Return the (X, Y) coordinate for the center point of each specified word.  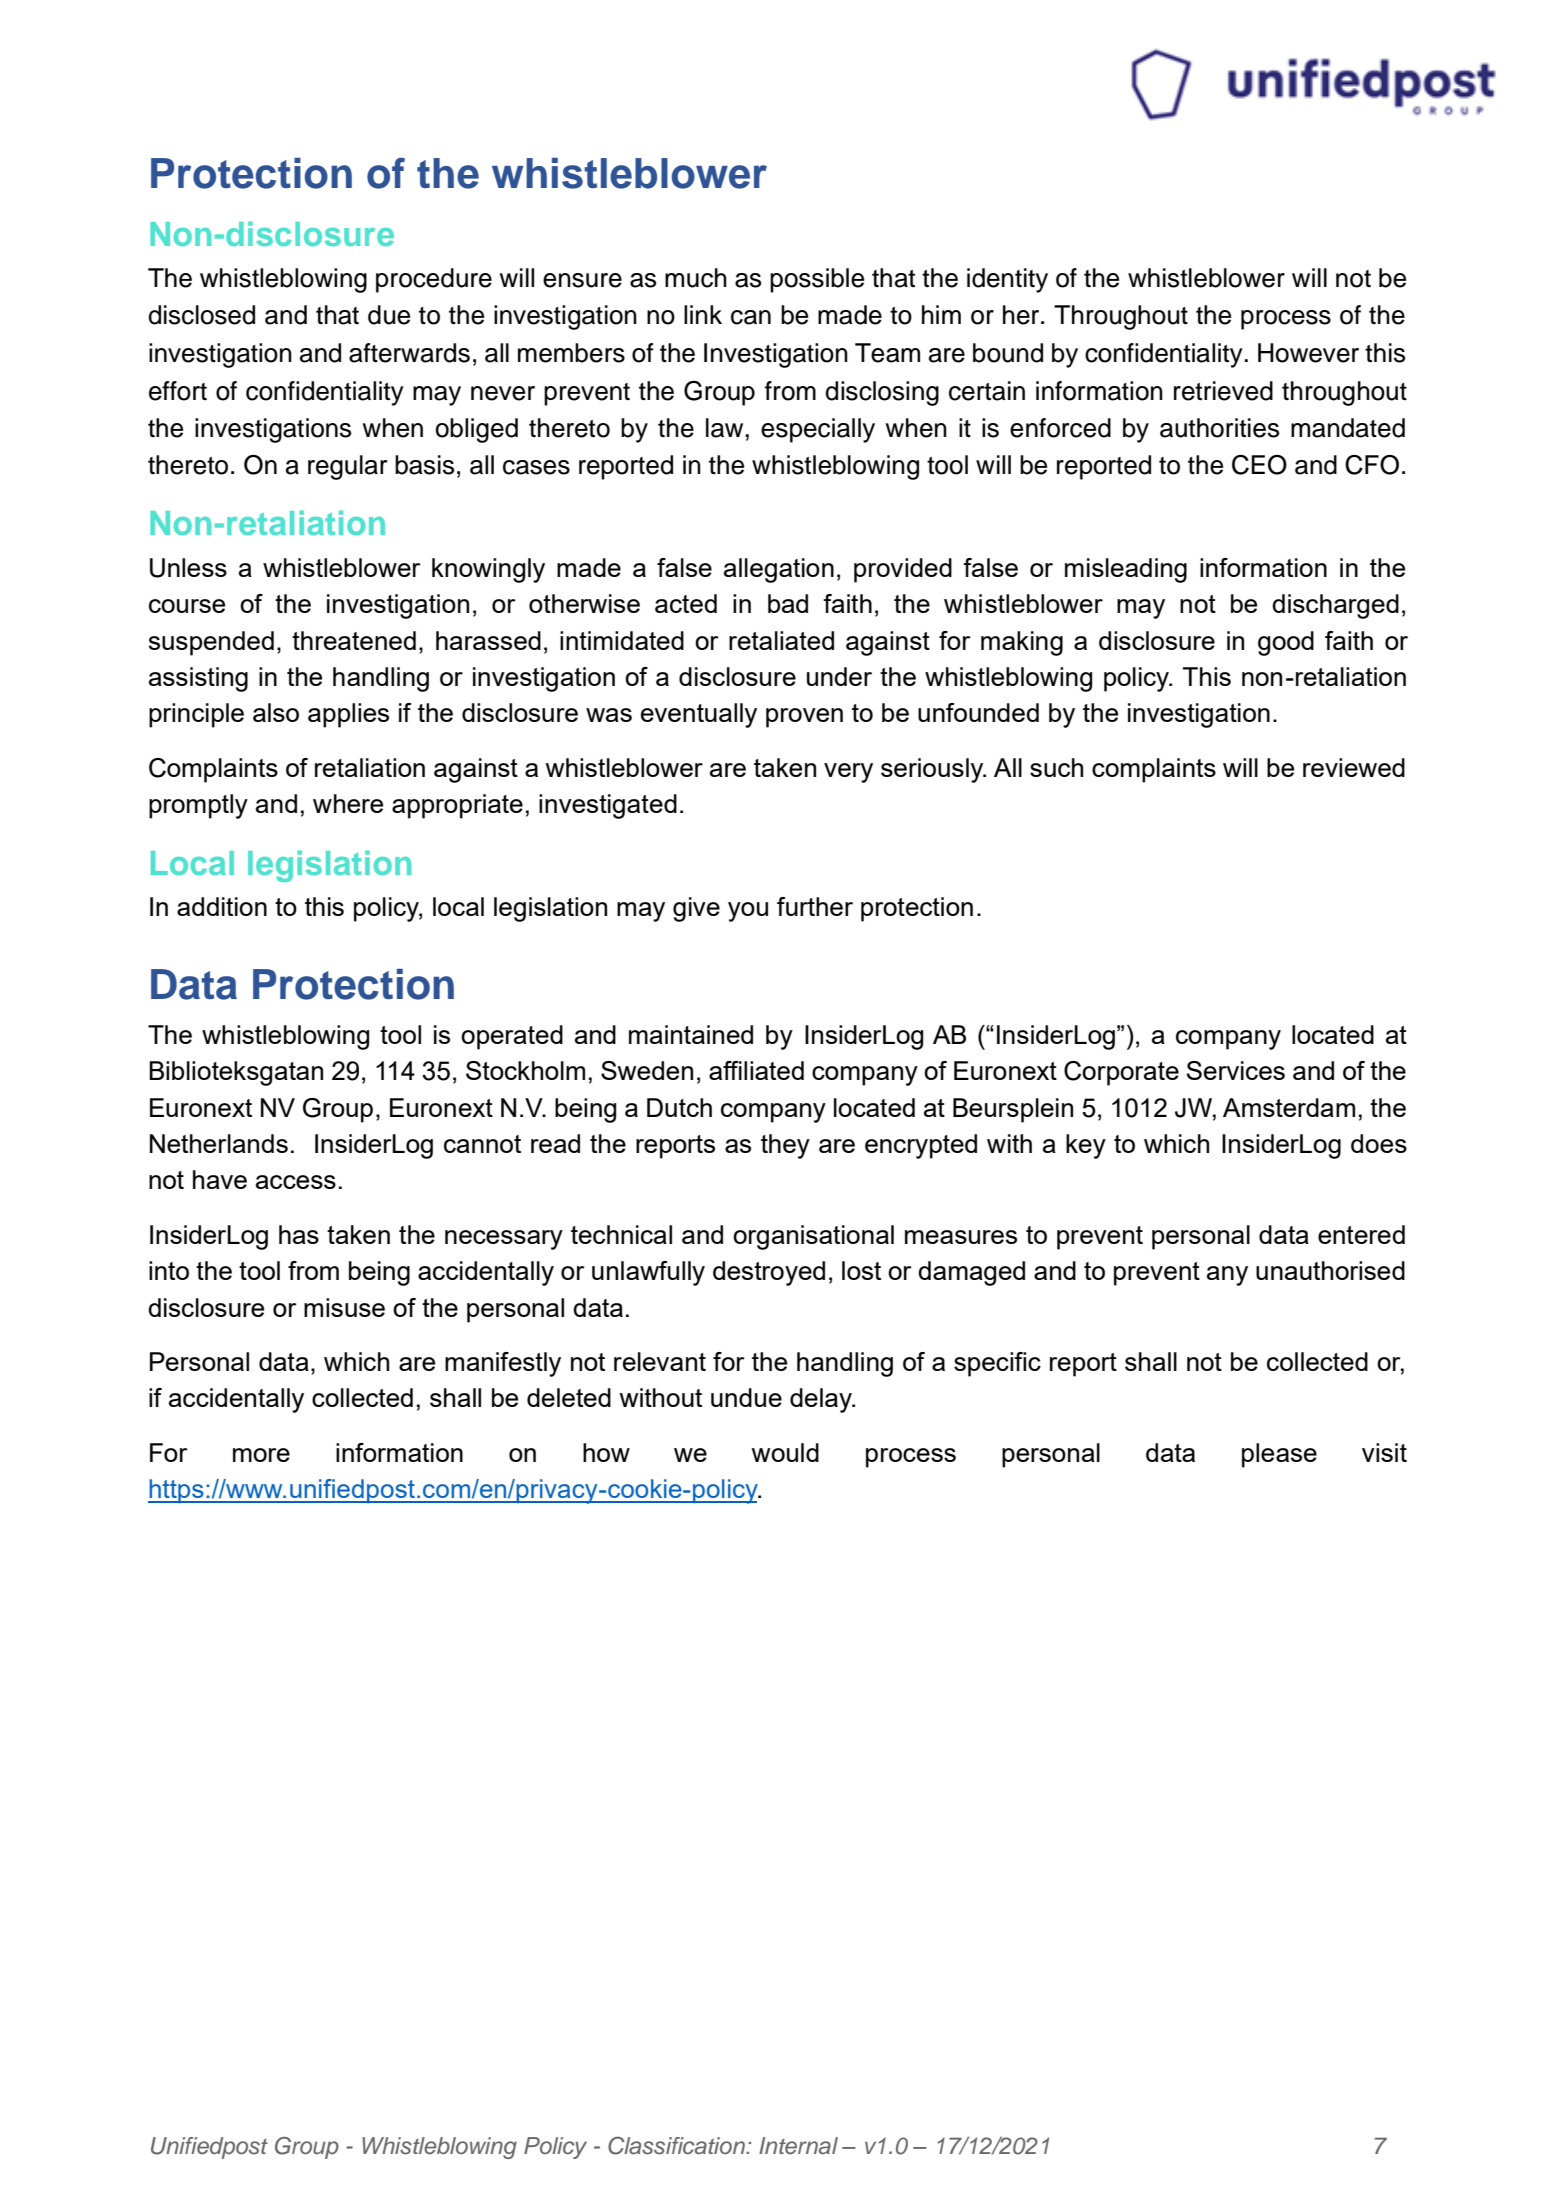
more (261, 1455)
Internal (798, 2146)
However (1308, 353)
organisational (813, 1237)
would (785, 1452)
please (1279, 1455)
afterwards (409, 353)
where (348, 803)
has (299, 1234)
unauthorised (1330, 1270)
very (848, 773)
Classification (677, 2146)
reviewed (1354, 767)
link (703, 314)
